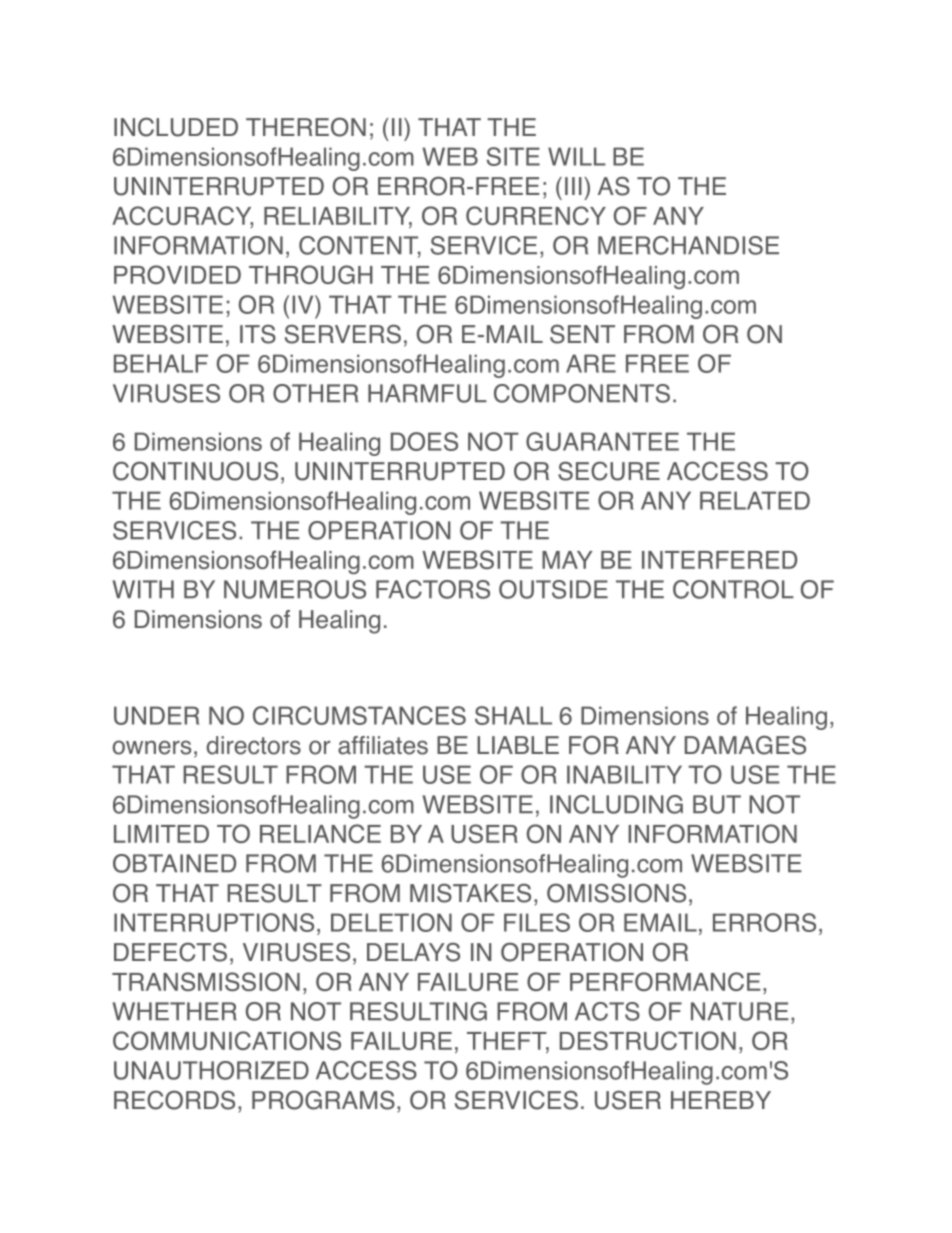 The height and width of the page is (1233, 952). What do you see at coordinates (733, 589) in the page?
I see `CONTROL` at bounding box center [733, 589].
